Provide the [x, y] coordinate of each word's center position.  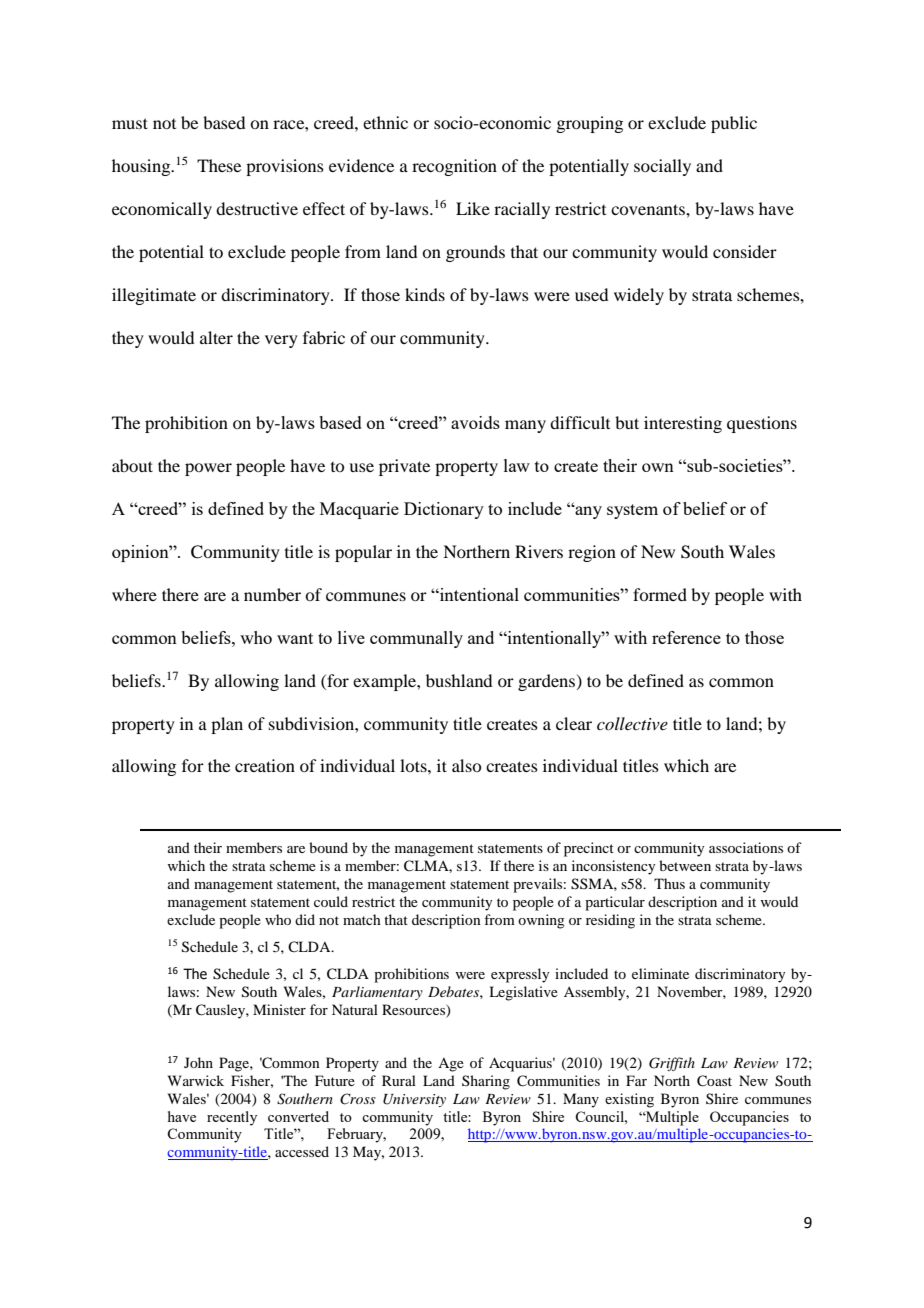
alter [216, 337]
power [208, 469]
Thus [669, 883]
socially [662, 167]
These [219, 165]
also [466, 765]
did [305, 919]
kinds [425, 294]
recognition [454, 167]
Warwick [196, 1080]
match [362, 919]
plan [227, 725]
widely [639, 296]
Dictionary [444, 510]
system [632, 511]
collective [632, 723]
